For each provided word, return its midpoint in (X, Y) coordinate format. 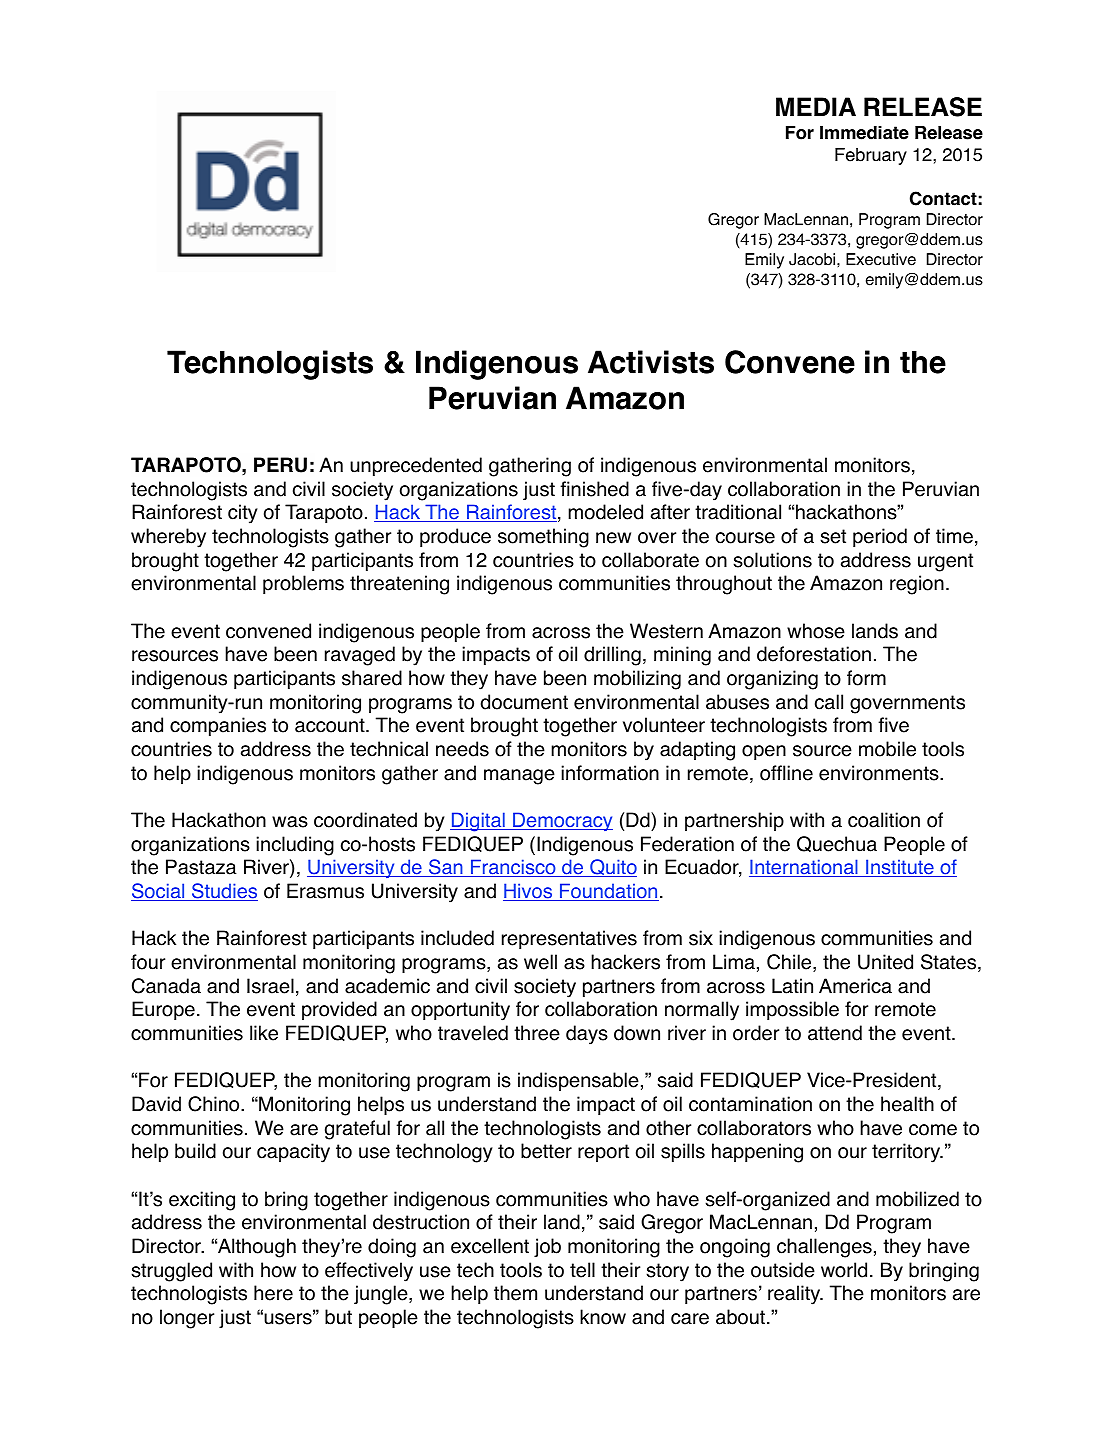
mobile (887, 749)
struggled (171, 1272)
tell (582, 1270)
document (524, 702)
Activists (651, 362)
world (844, 1270)
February (871, 156)
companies (218, 726)
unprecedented (416, 466)
